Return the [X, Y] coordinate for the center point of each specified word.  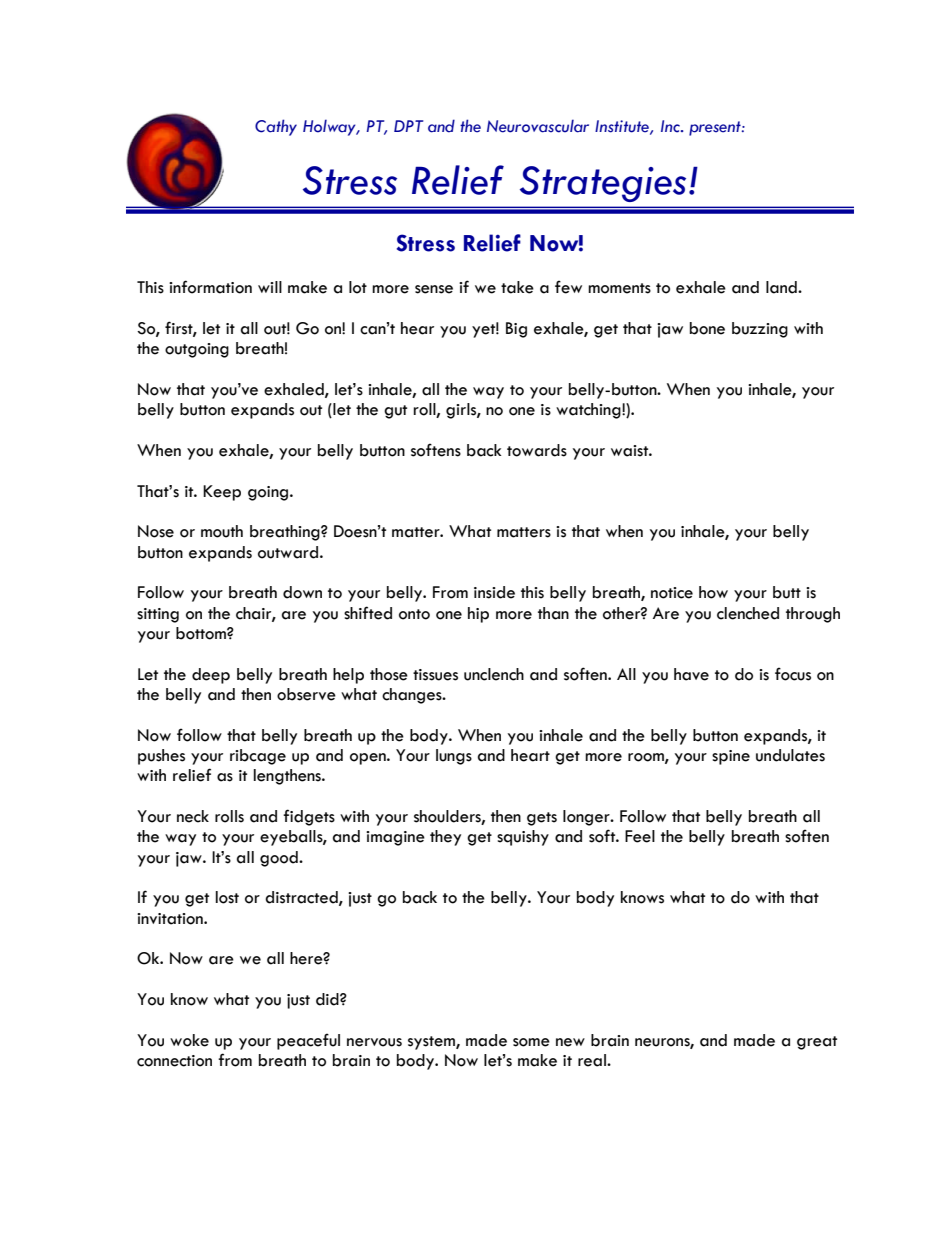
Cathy [276, 127]
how [713, 592]
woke [189, 1040]
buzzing [760, 330]
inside [494, 592]
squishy [523, 838]
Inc [671, 126]
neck [193, 816]
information [210, 287]
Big [516, 330]
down [302, 592]
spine [731, 757]
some [531, 1042]
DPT [408, 126]
